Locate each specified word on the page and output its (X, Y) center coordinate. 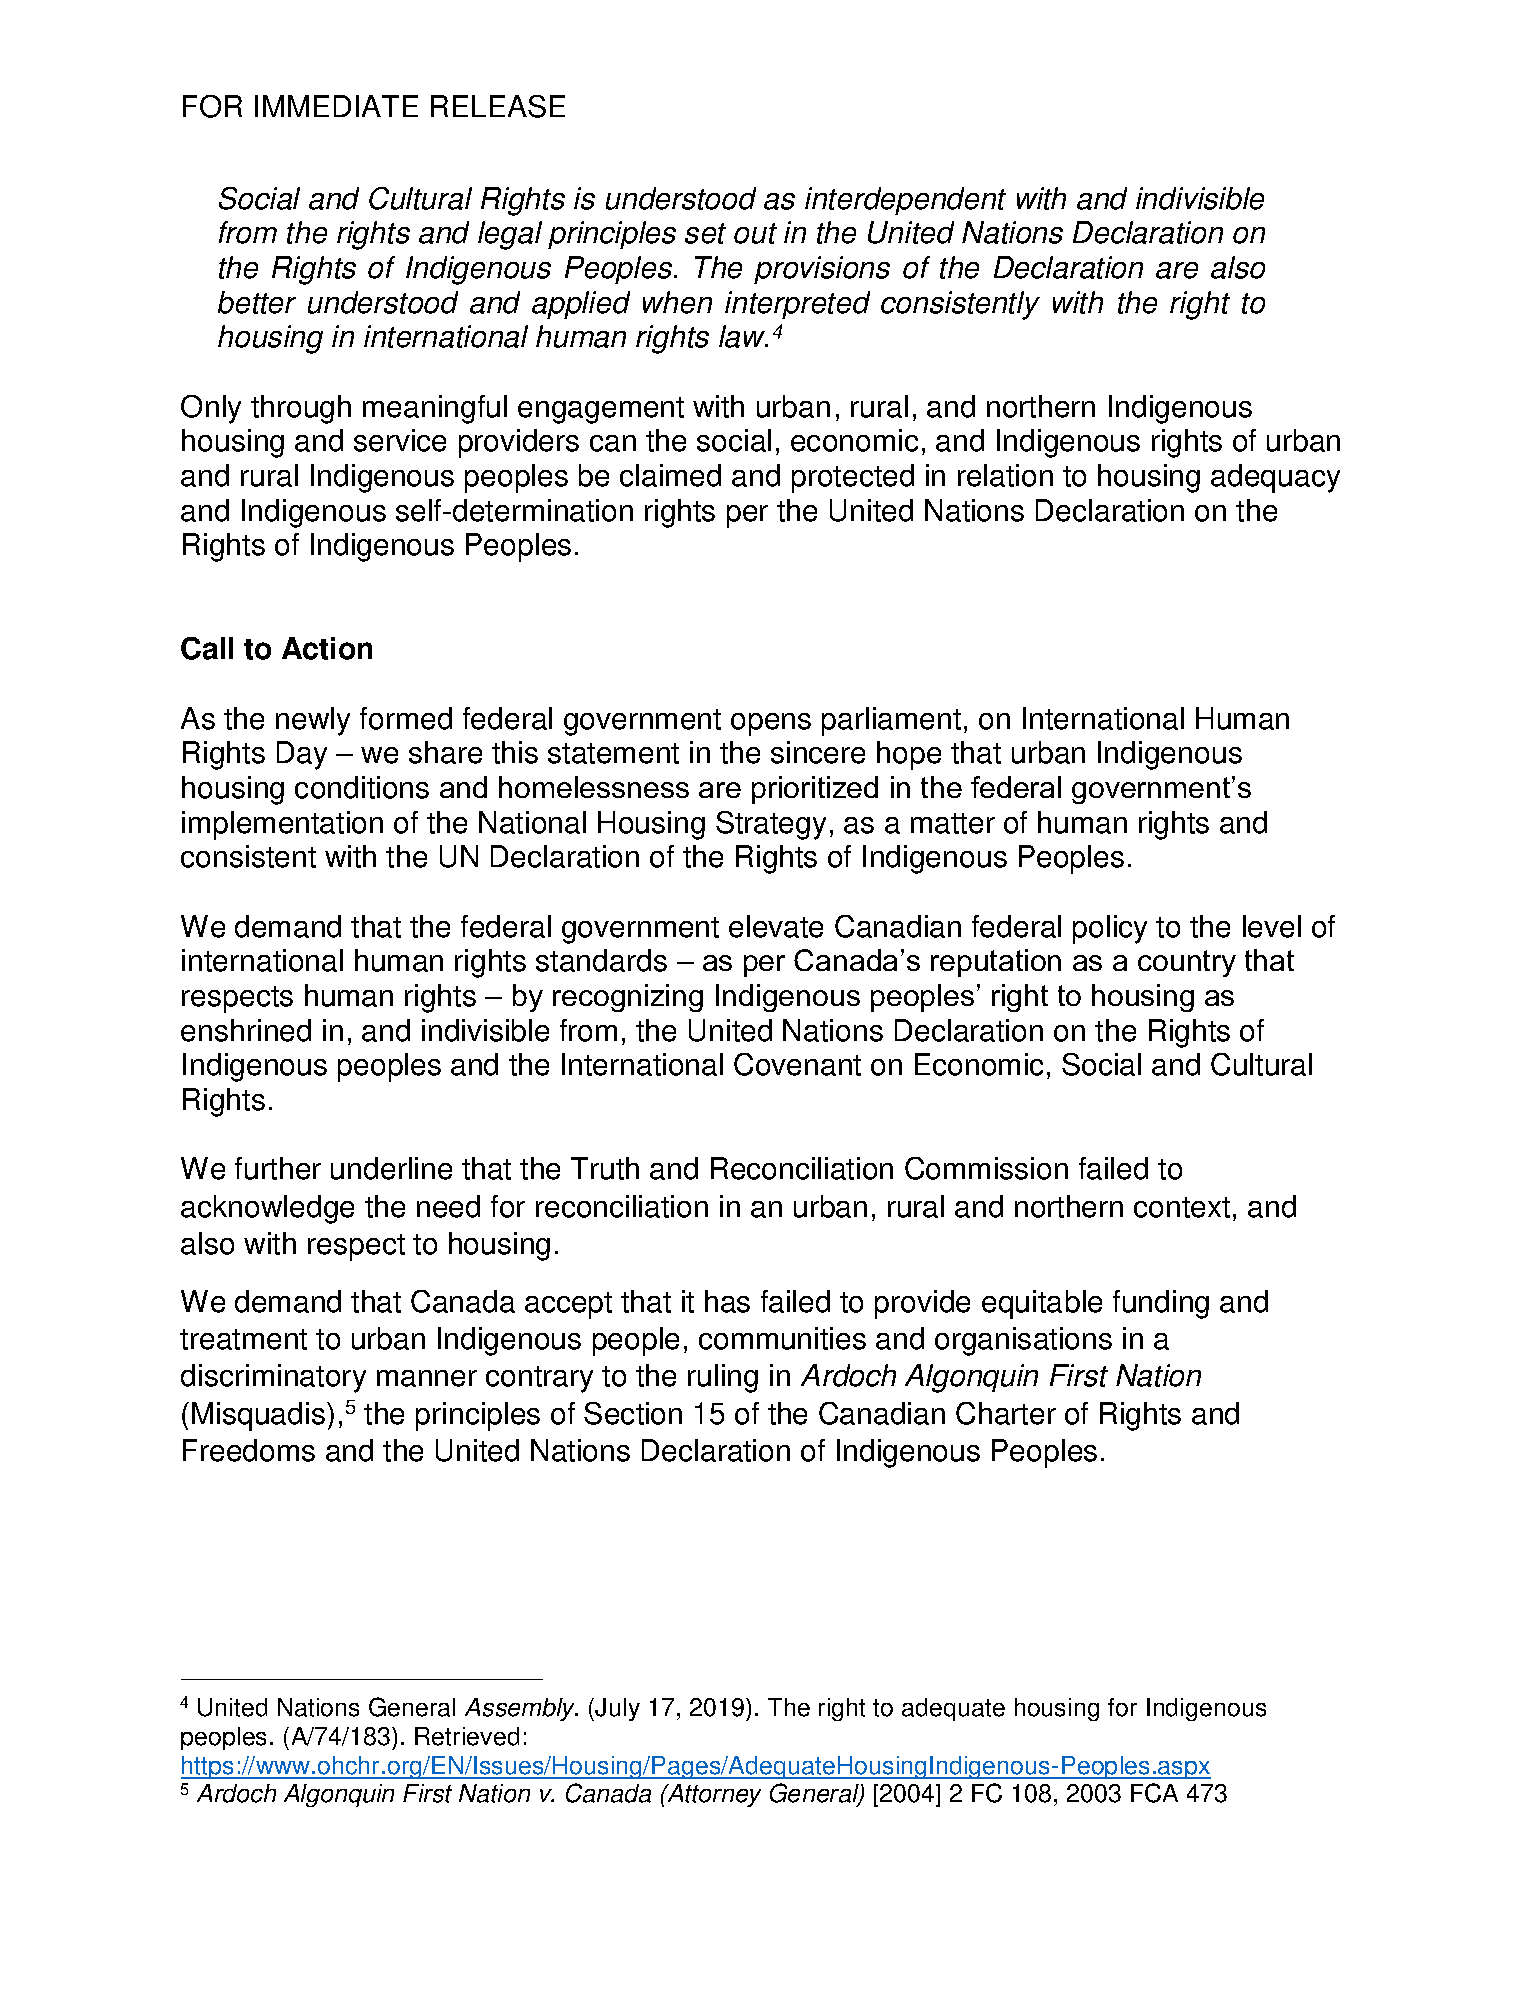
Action (327, 648)
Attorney (713, 1795)
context (1182, 1207)
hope (909, 755)
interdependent (905, 201)
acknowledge (267, 1209)
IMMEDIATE (336, 106)
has (727, 1301)
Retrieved (467, 1736)
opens (771, 724)
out (755, 233)
